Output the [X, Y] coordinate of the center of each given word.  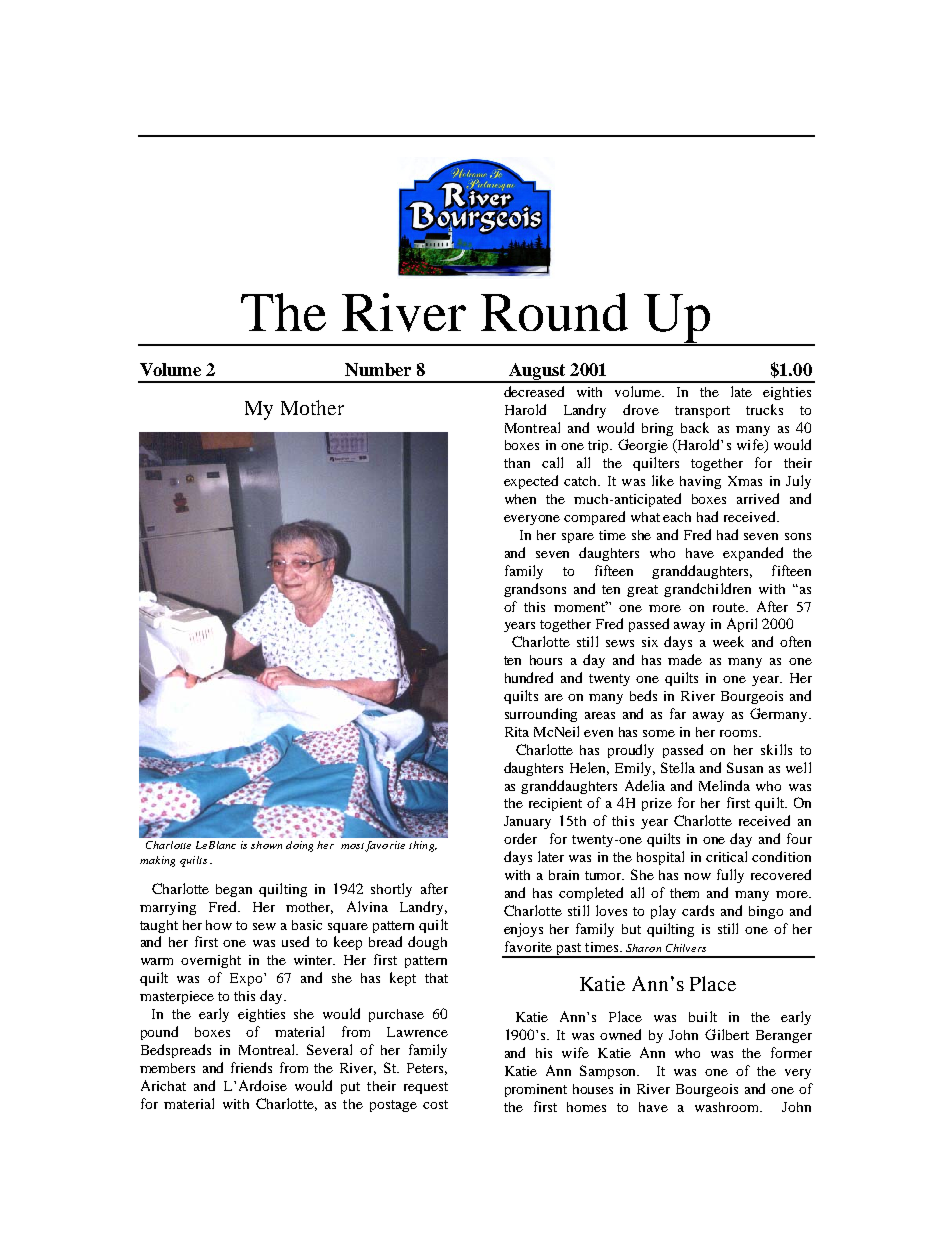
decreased [534, 391]
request [426, 1088]
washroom [728, 1107]
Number [378, 369]
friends [251, 1067]
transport [702, 412]
